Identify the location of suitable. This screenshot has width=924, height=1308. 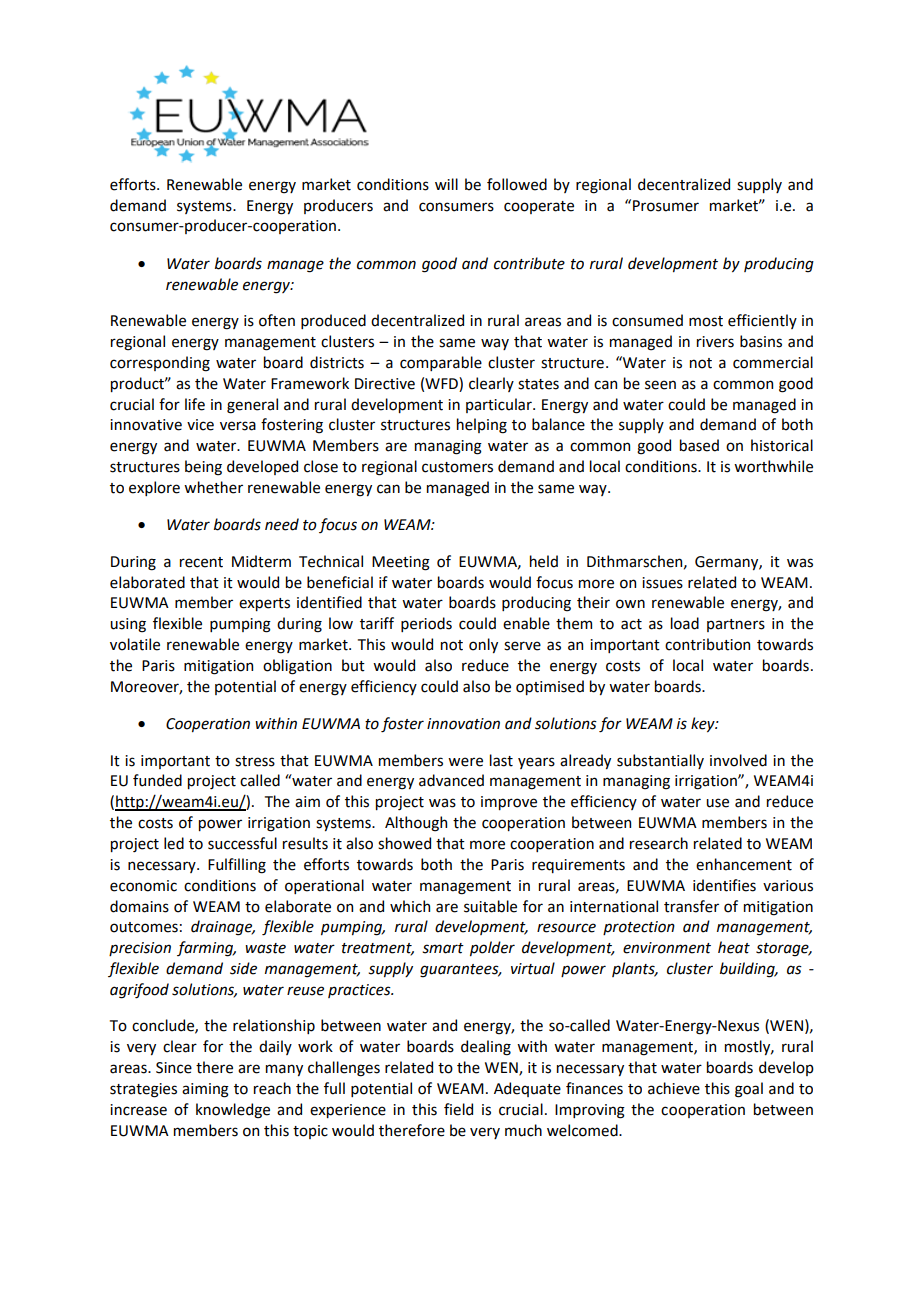
(490, 906).
